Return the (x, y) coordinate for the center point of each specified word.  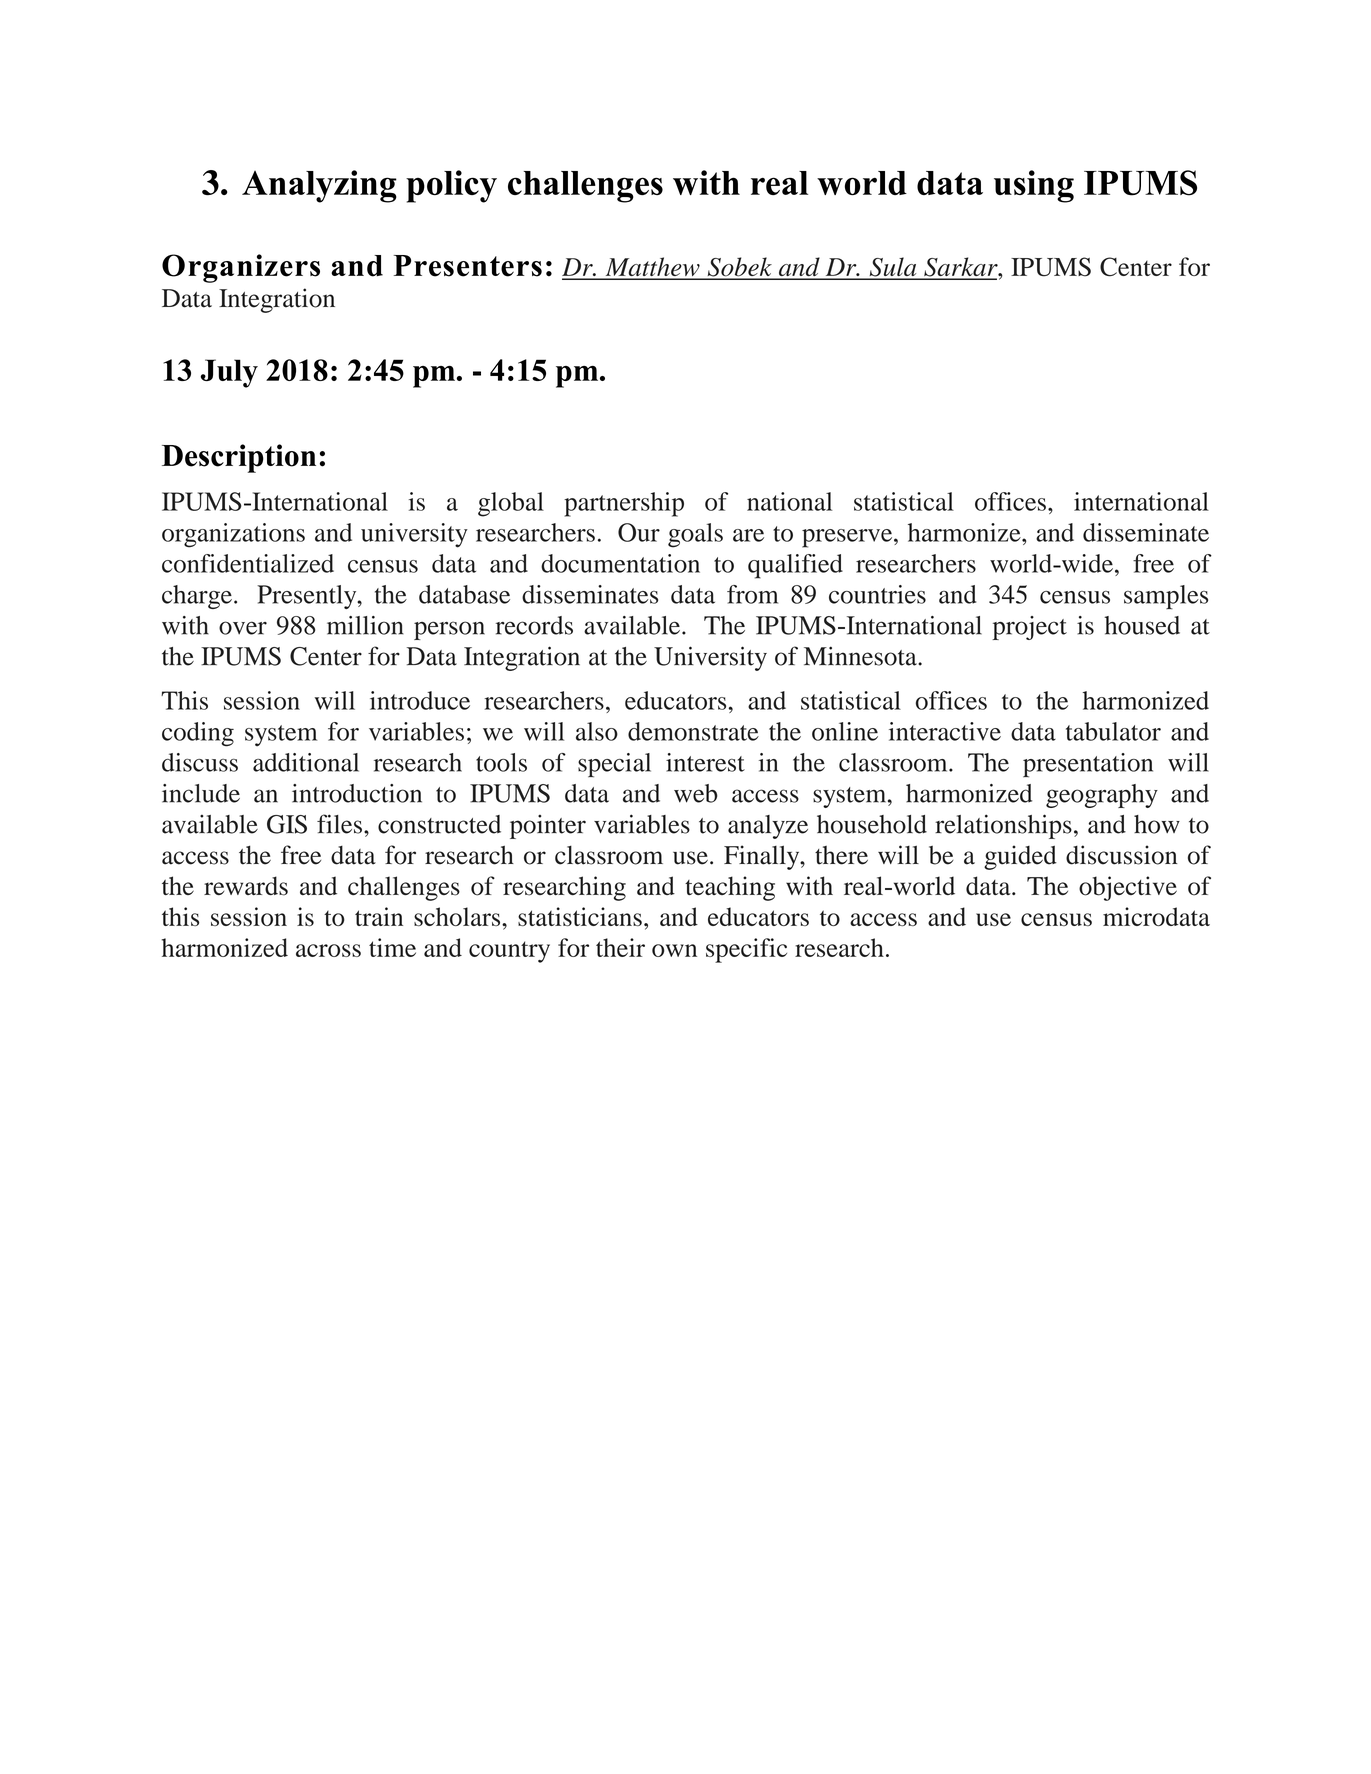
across (328, 950)
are (748, 535)
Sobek (739, 268)
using (1034, 186)
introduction (357, 793)
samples (1166, 597)
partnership (624, 504)
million (365, 625)
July (229, 373)
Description (239, 458)
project (1029, 628)
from (752, 594)
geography (1102, 796)
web (696, 793)
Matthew (652, 268)
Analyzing (319, 186)
